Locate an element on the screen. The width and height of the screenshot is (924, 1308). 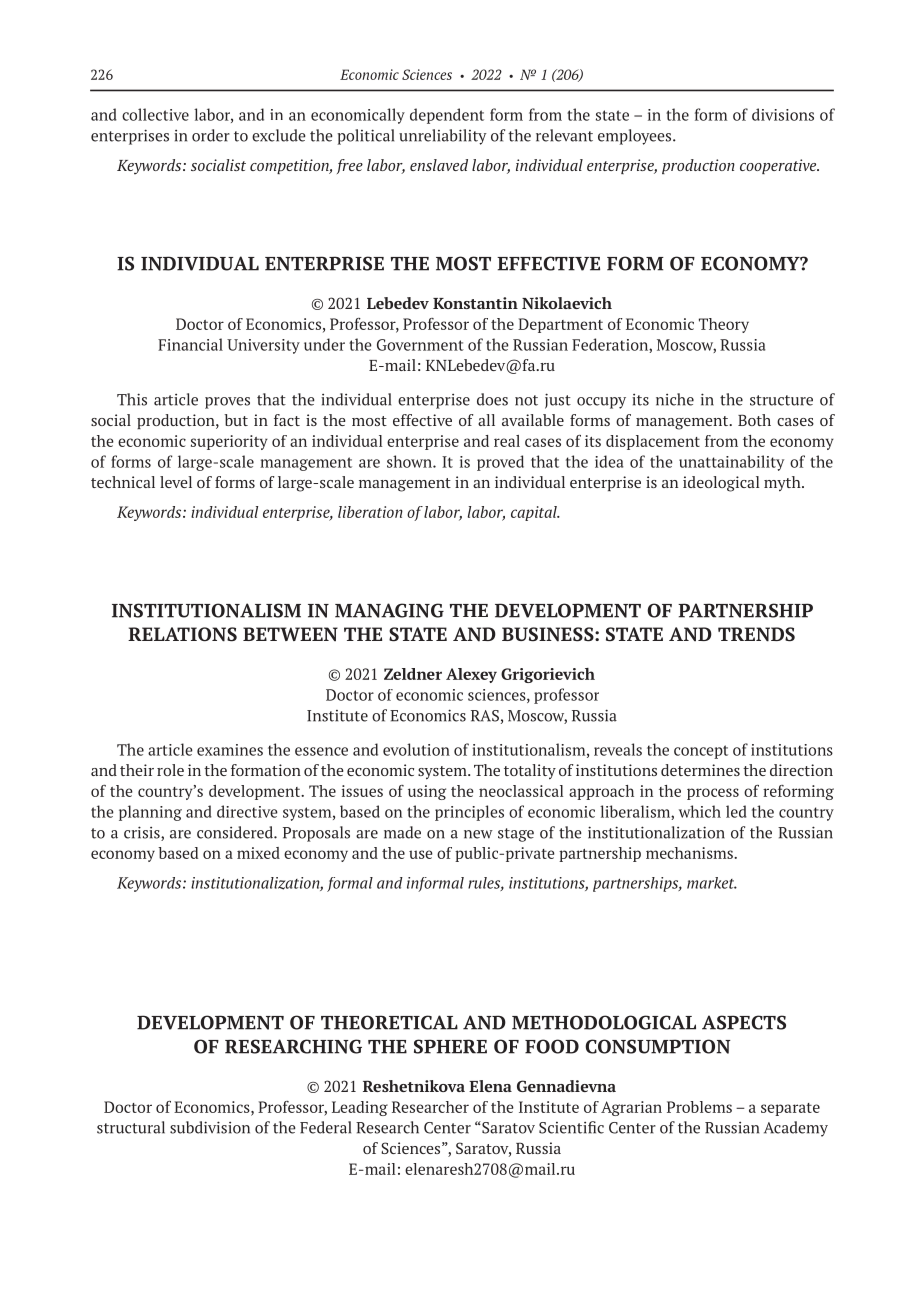
TRENDS is located at coordinates (756, 634).
